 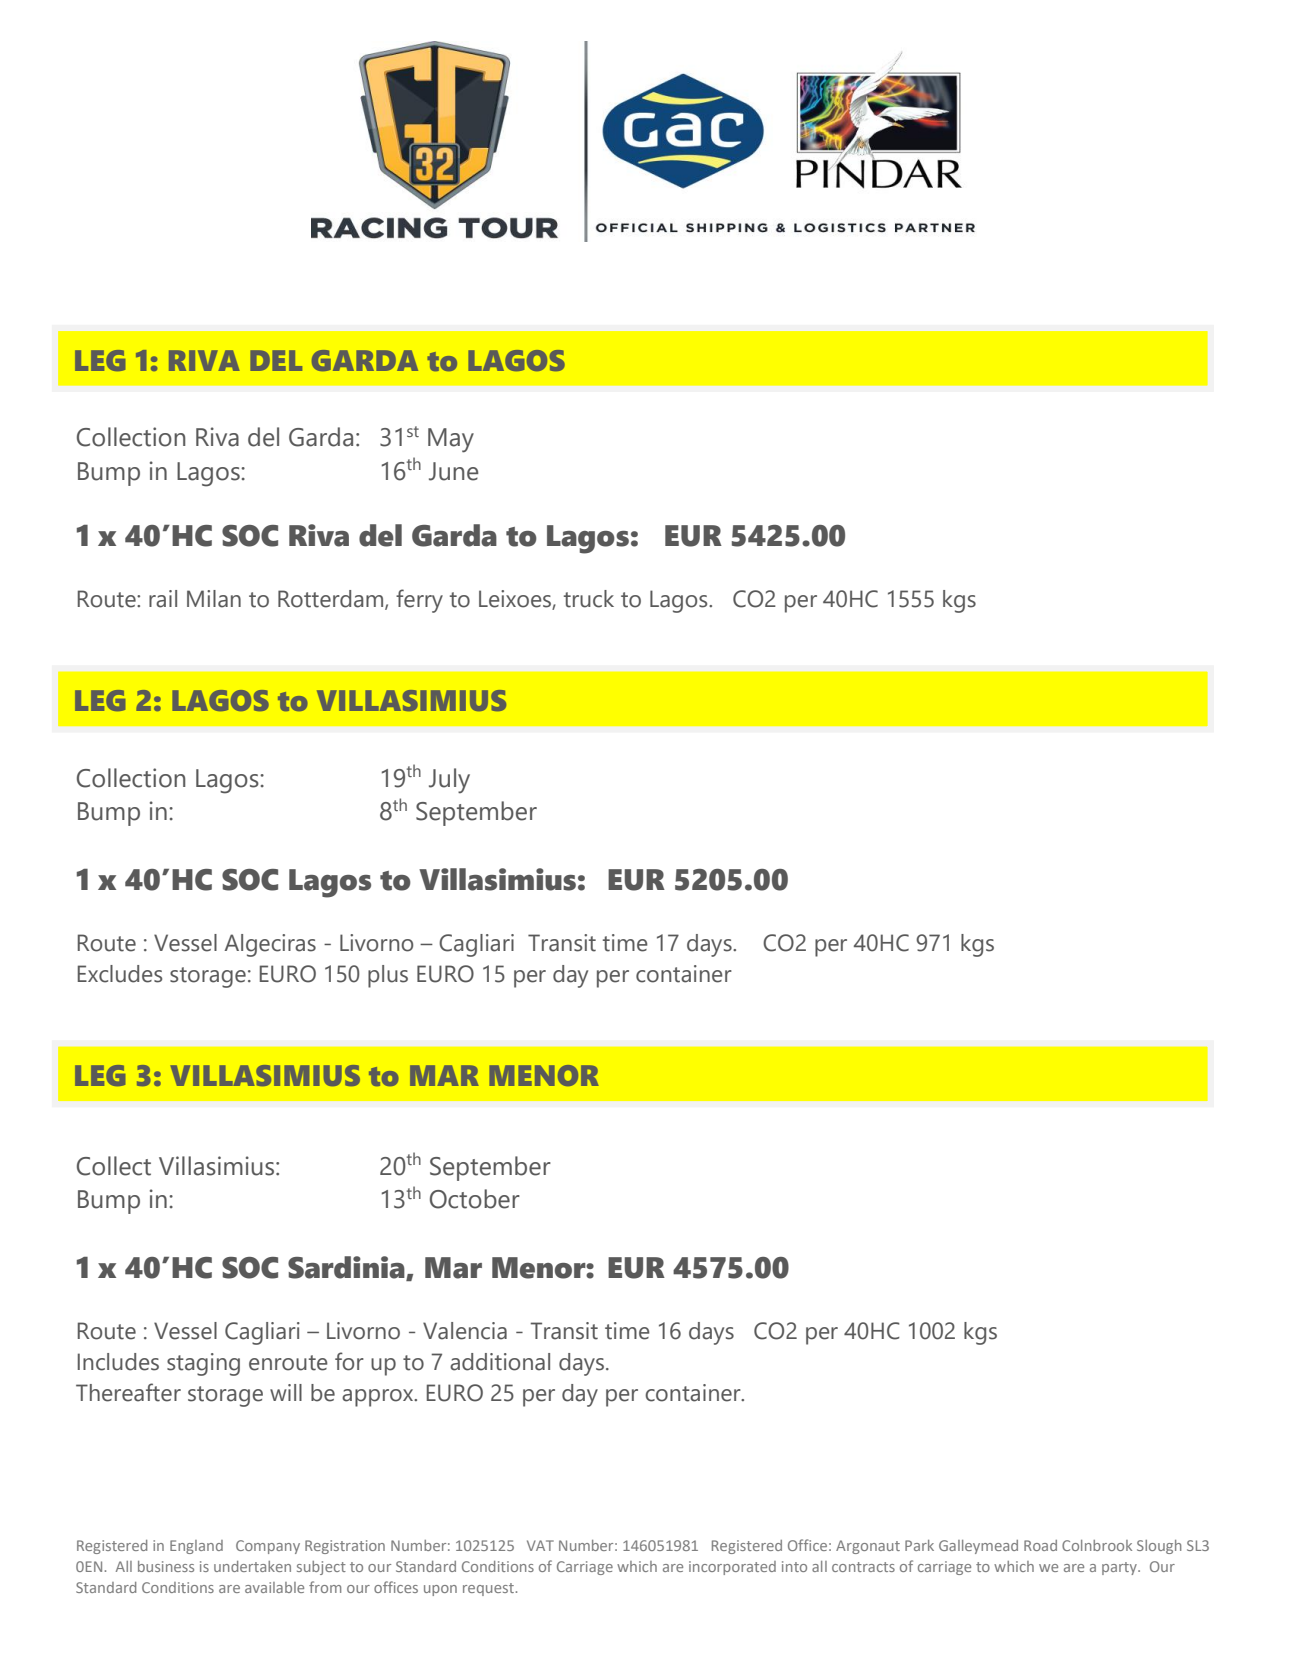 I want to click on Road, so click(x=1040, y=1545).
